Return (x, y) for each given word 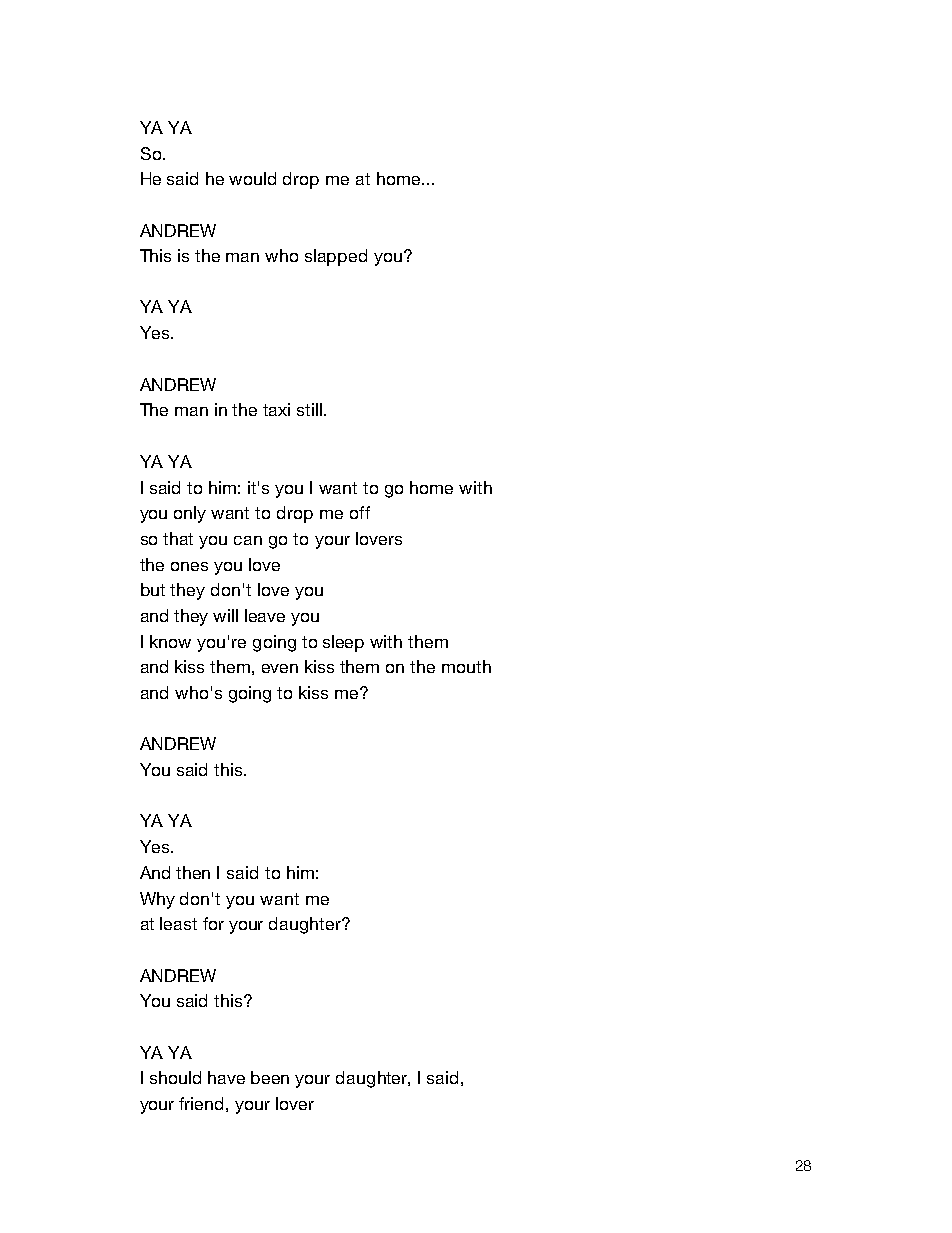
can (248, 540)
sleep (343, 643)
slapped (336, 257)
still (311, 409)
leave (265, 615)
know (170, 641)
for (213, 923)
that (178, 538)
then (193, 872)
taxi (276, 409)
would (252, 178)
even (280, 668)
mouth (466, 666)
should (175, 1077)
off (360, 512)
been (270, 1077)
